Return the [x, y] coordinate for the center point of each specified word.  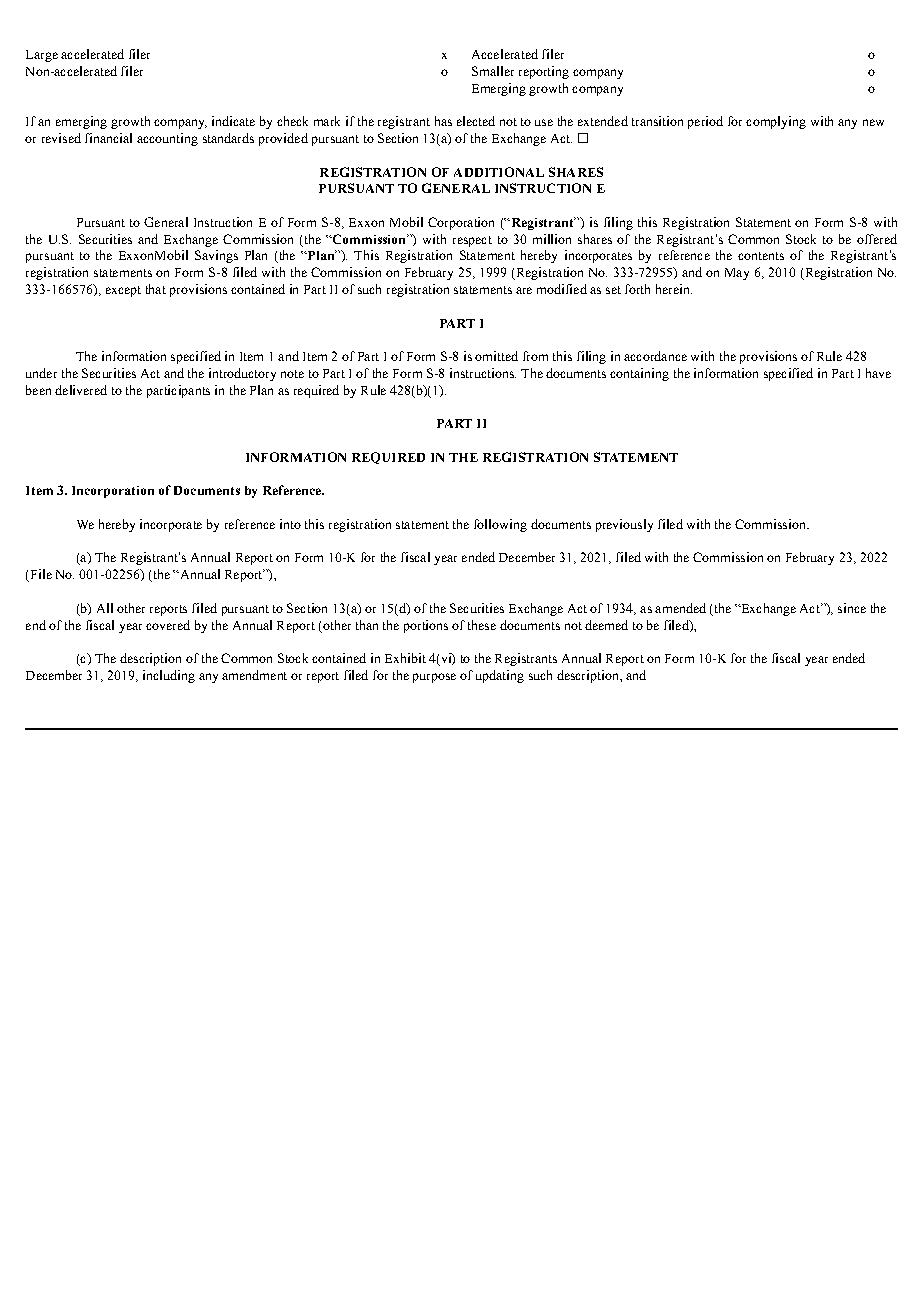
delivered [81, 390]
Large [42, 56]
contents [761, 256]
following [500, 525]
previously [624, 525]
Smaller [493, 71]
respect [472, 241]
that [156, 289]
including [169, 676]
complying [776, 122]
